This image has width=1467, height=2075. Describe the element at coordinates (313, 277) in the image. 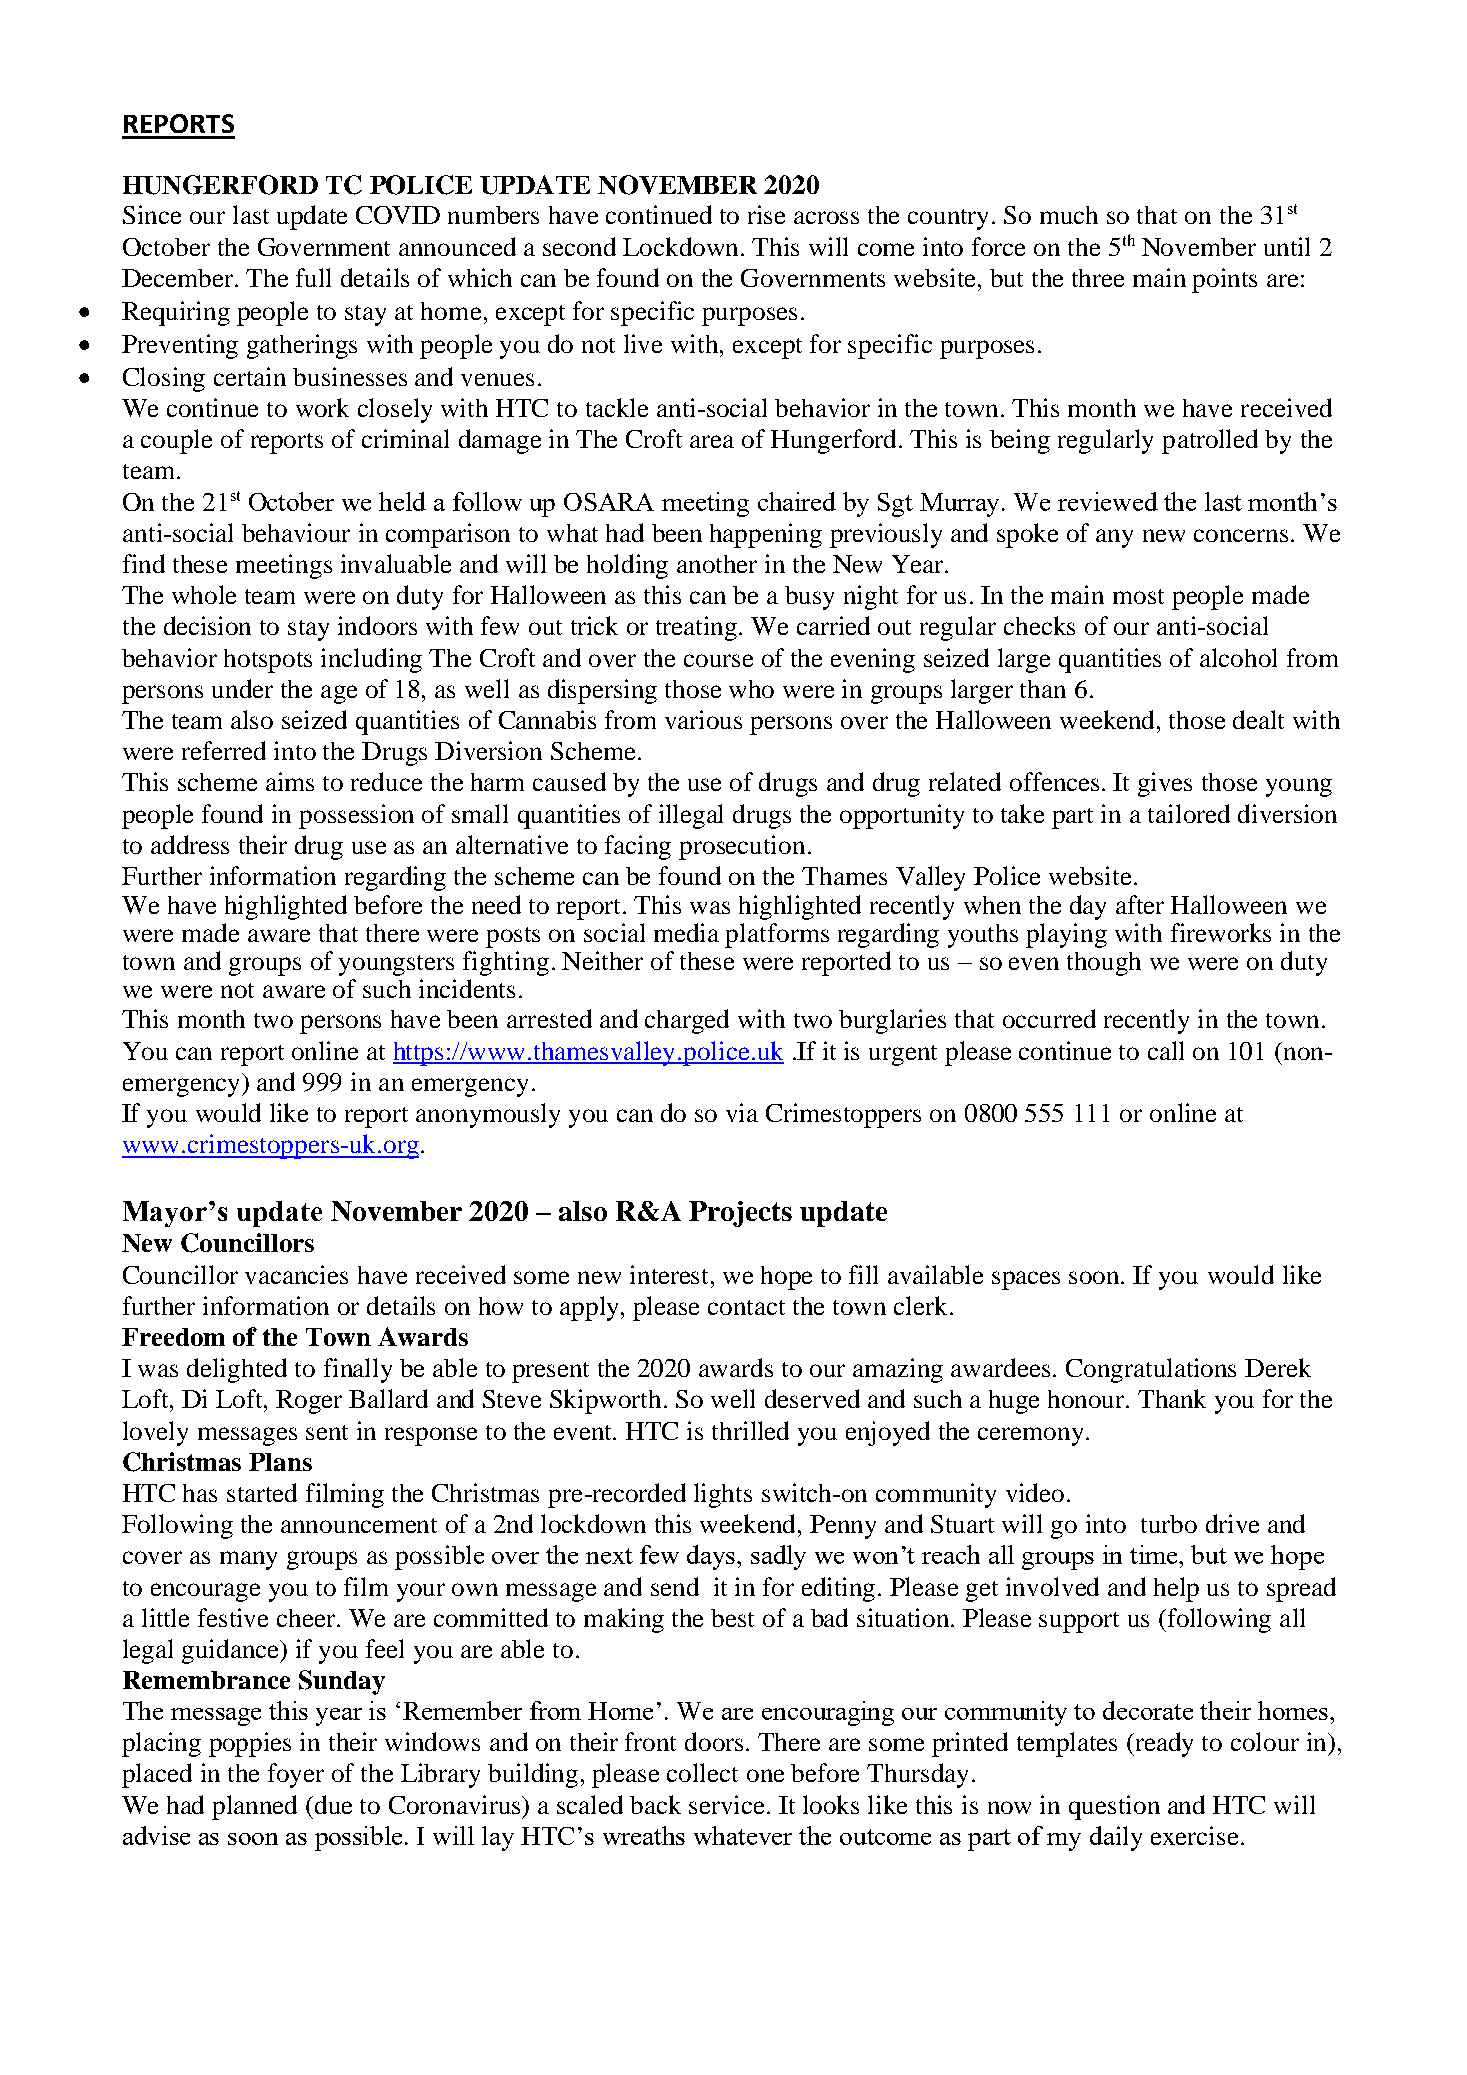

I see `full` at that location.
